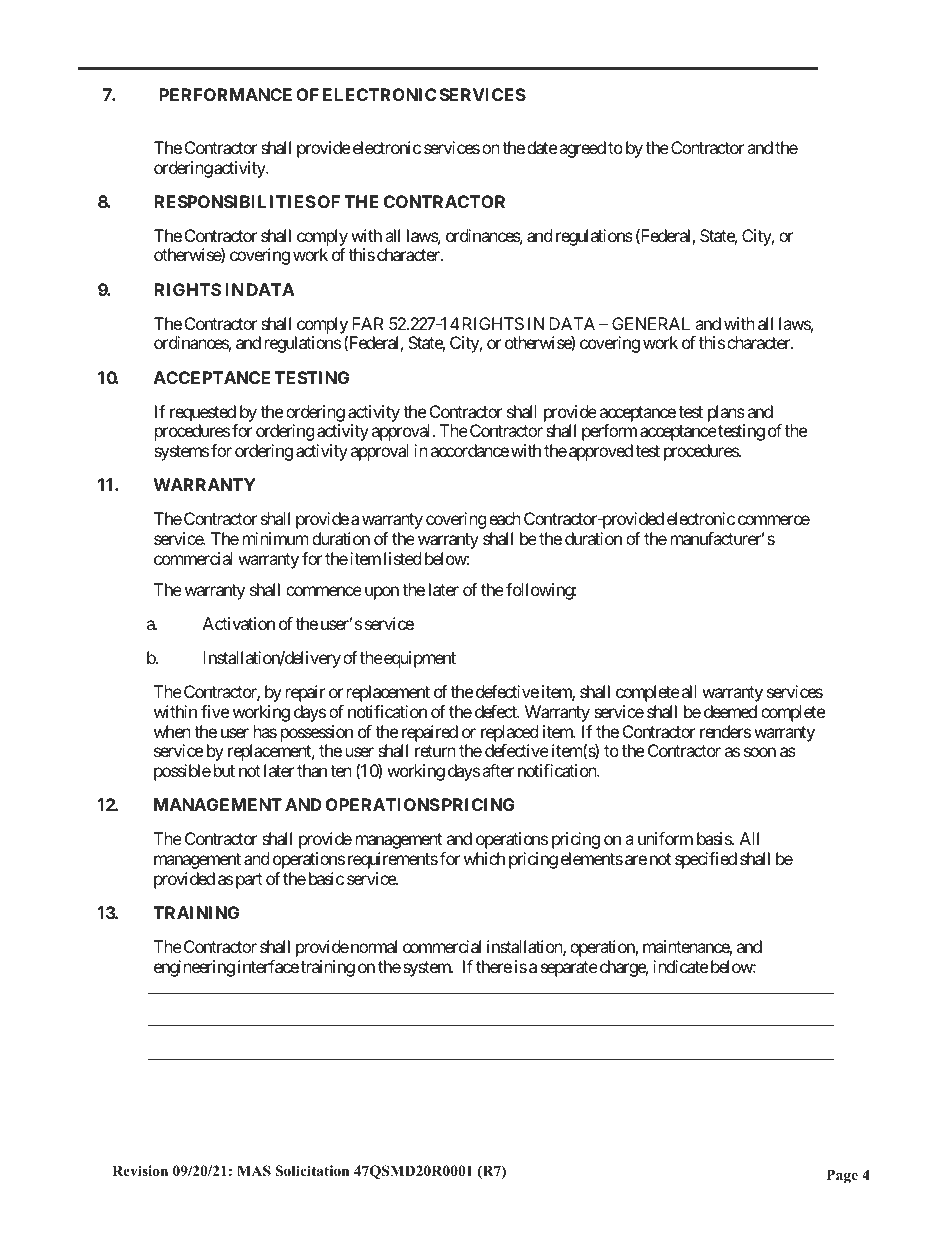 The height and width of the screenshot is (1233, 952). I want to click on MAS, so click(254, 1171).
